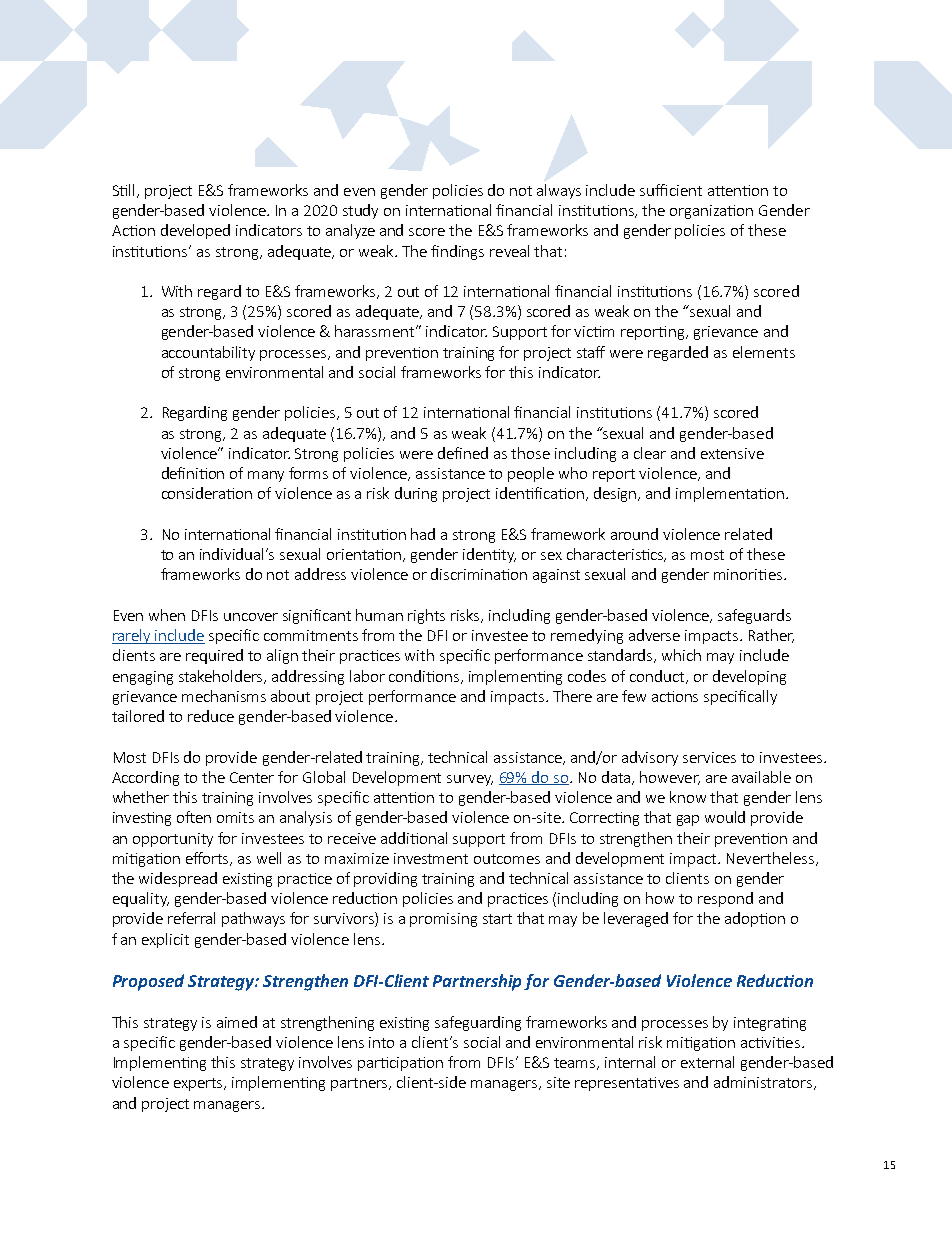  Describe the element at coordinates (681, 655) in the screenshot. I see `which` at that location.
